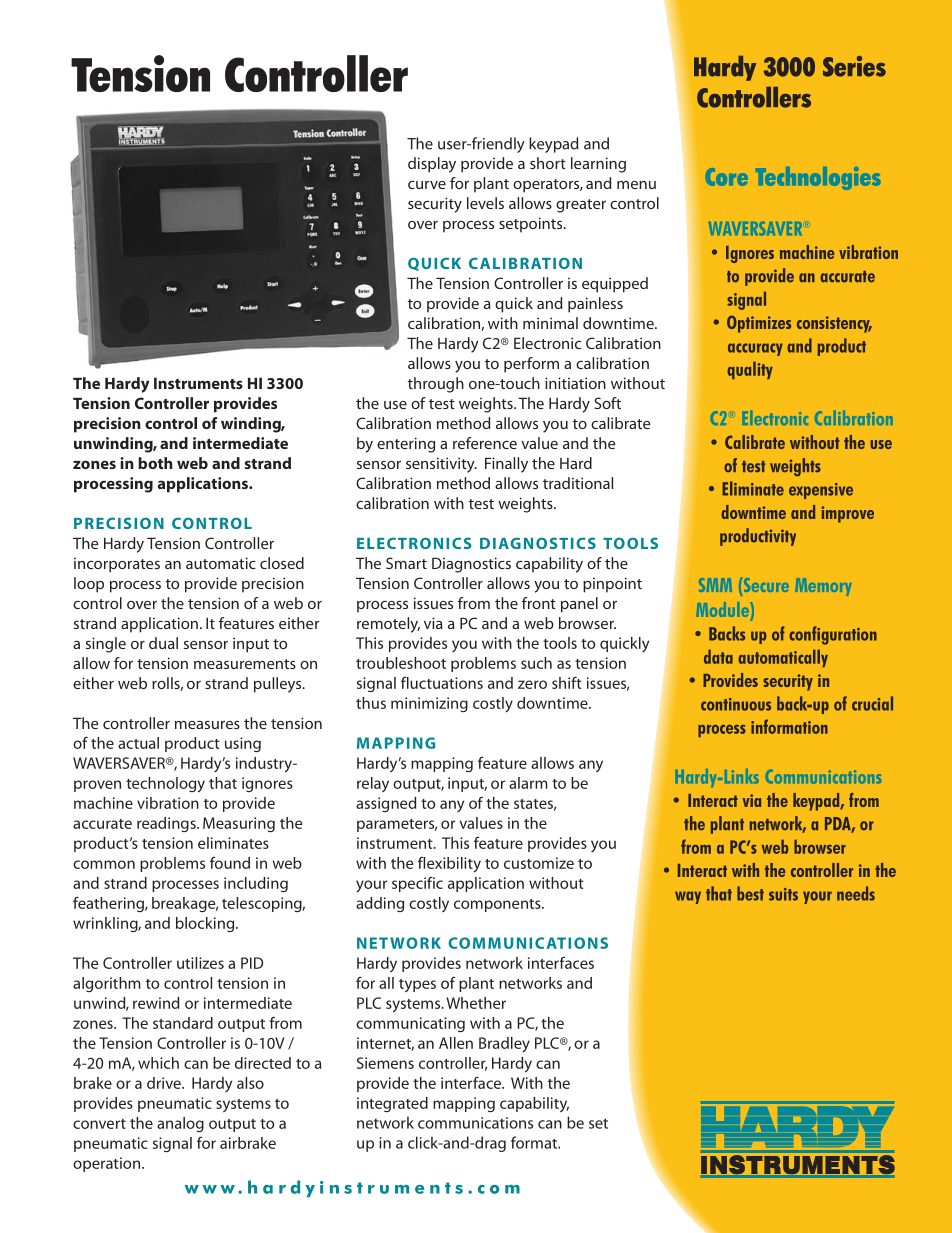 The image size is (952, 1233). What do you see at coordinates (821, 491) in the page?
I see `expensive` at bounding box center [821, 491].
